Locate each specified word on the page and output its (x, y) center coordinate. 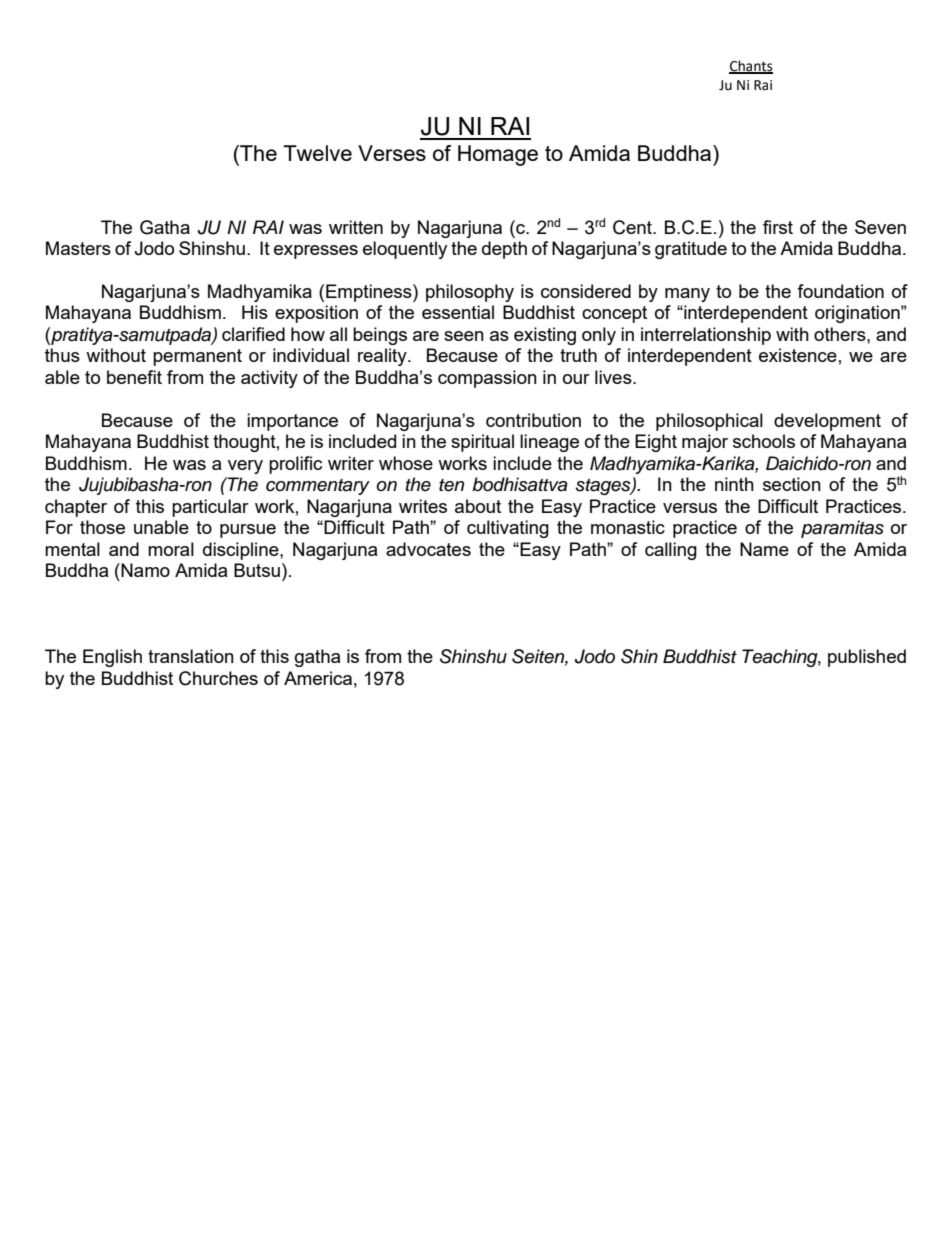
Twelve (317, 153)
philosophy (470, 293)
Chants (751, 66)
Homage (498, 155)
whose (406, 463)
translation (191, 656)
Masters (78, 248)
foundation (840, 291)
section (792, 484)
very (245, 467)
